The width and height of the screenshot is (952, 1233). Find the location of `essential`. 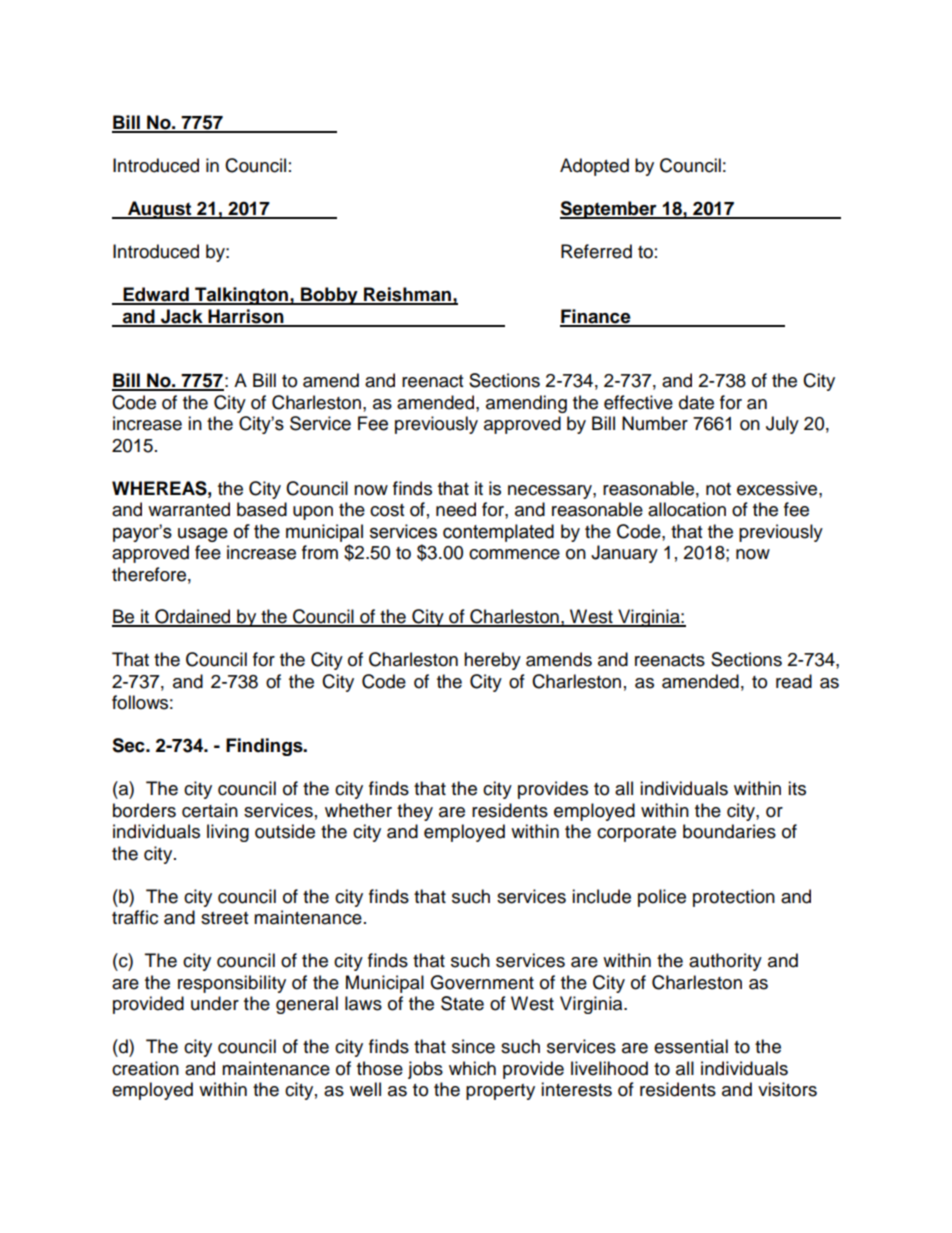

essential is located at coordinates (691, 1046).
